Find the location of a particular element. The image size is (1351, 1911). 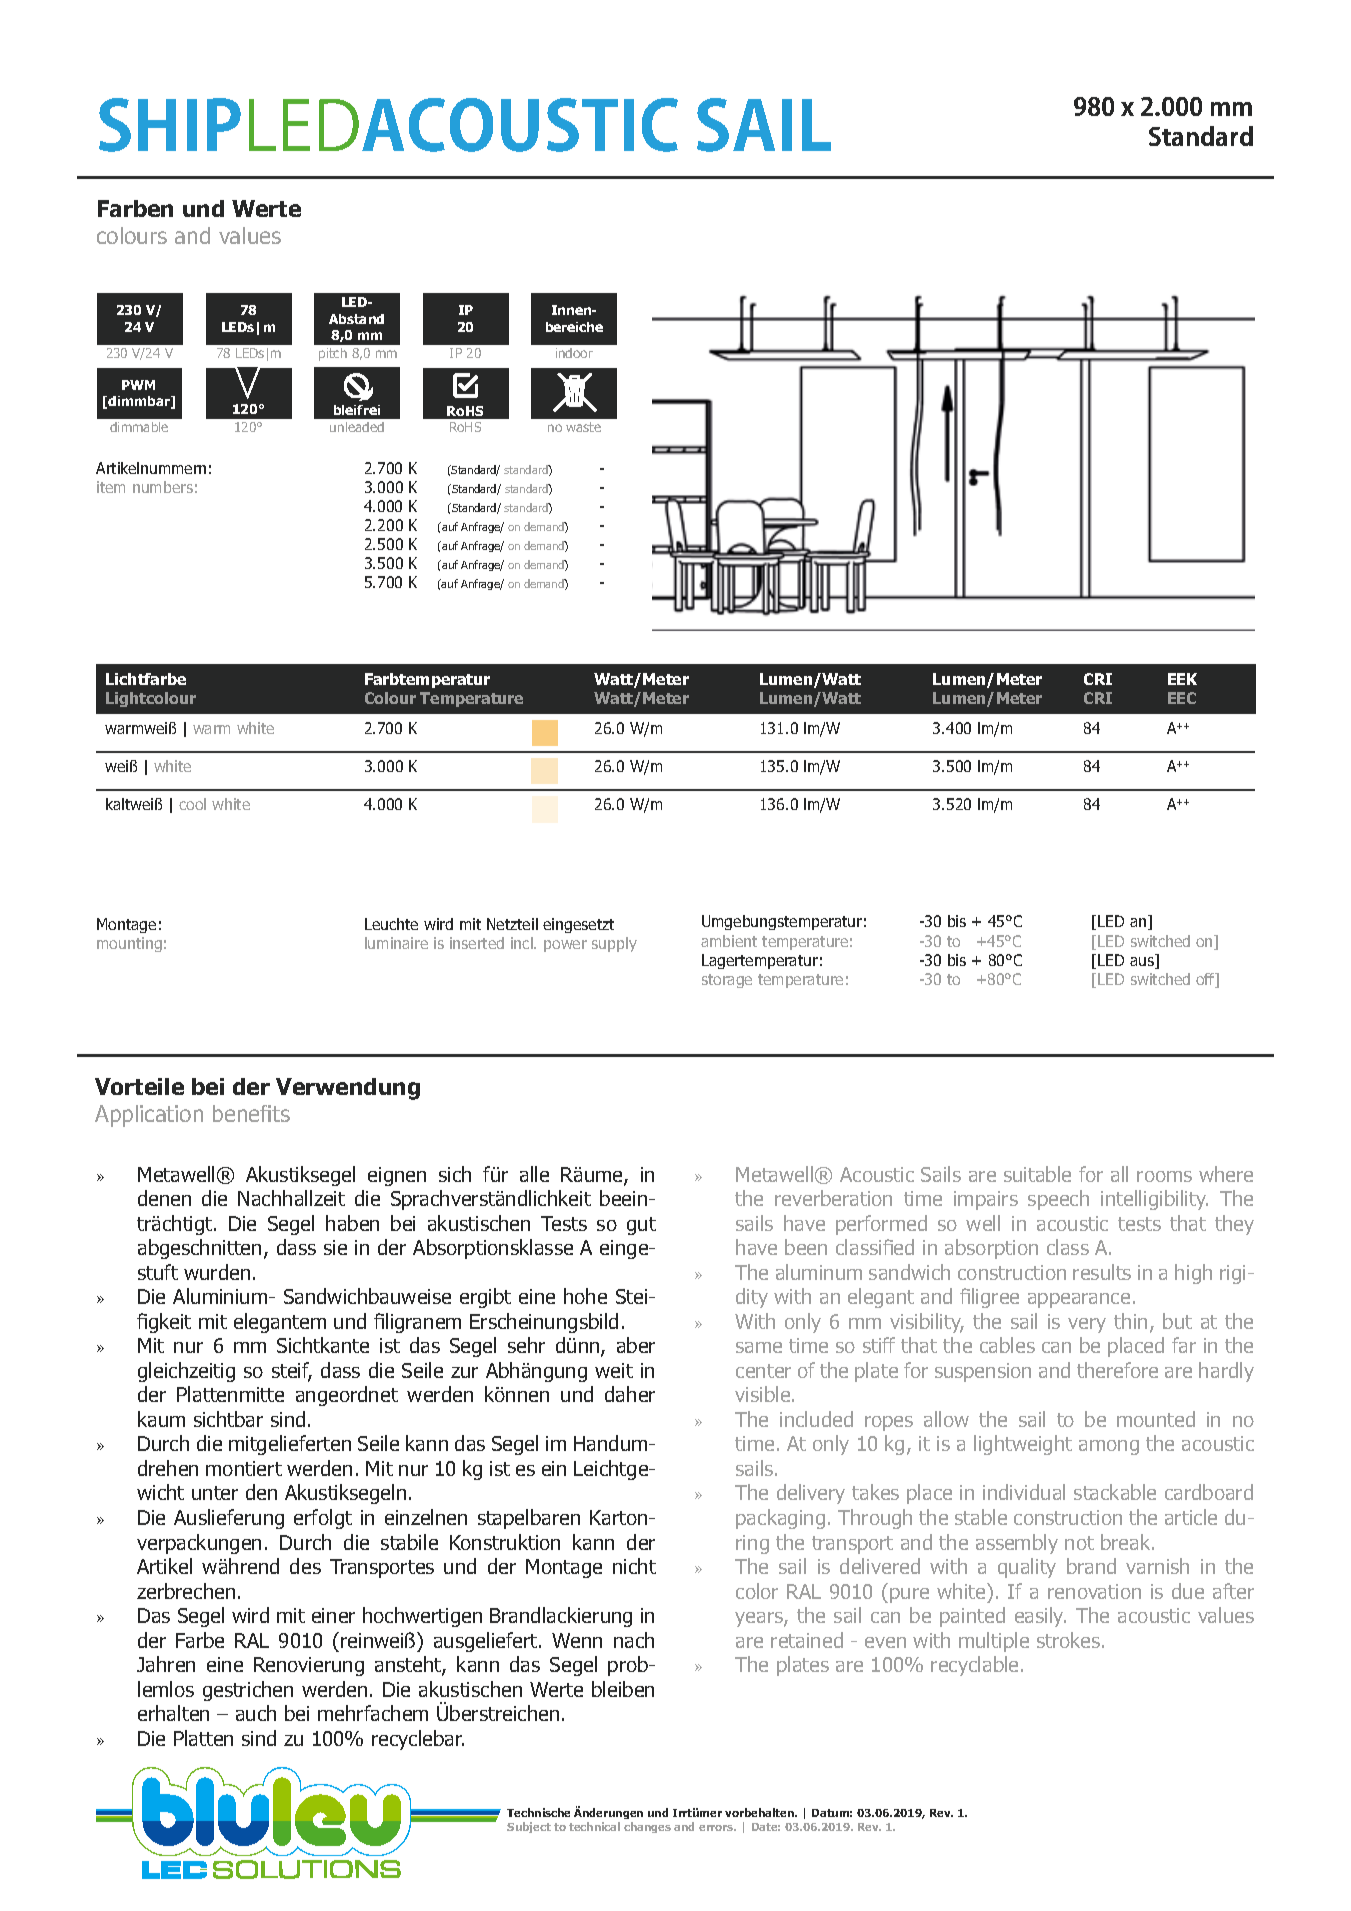

alle is located at coordinates (534, 1174).
